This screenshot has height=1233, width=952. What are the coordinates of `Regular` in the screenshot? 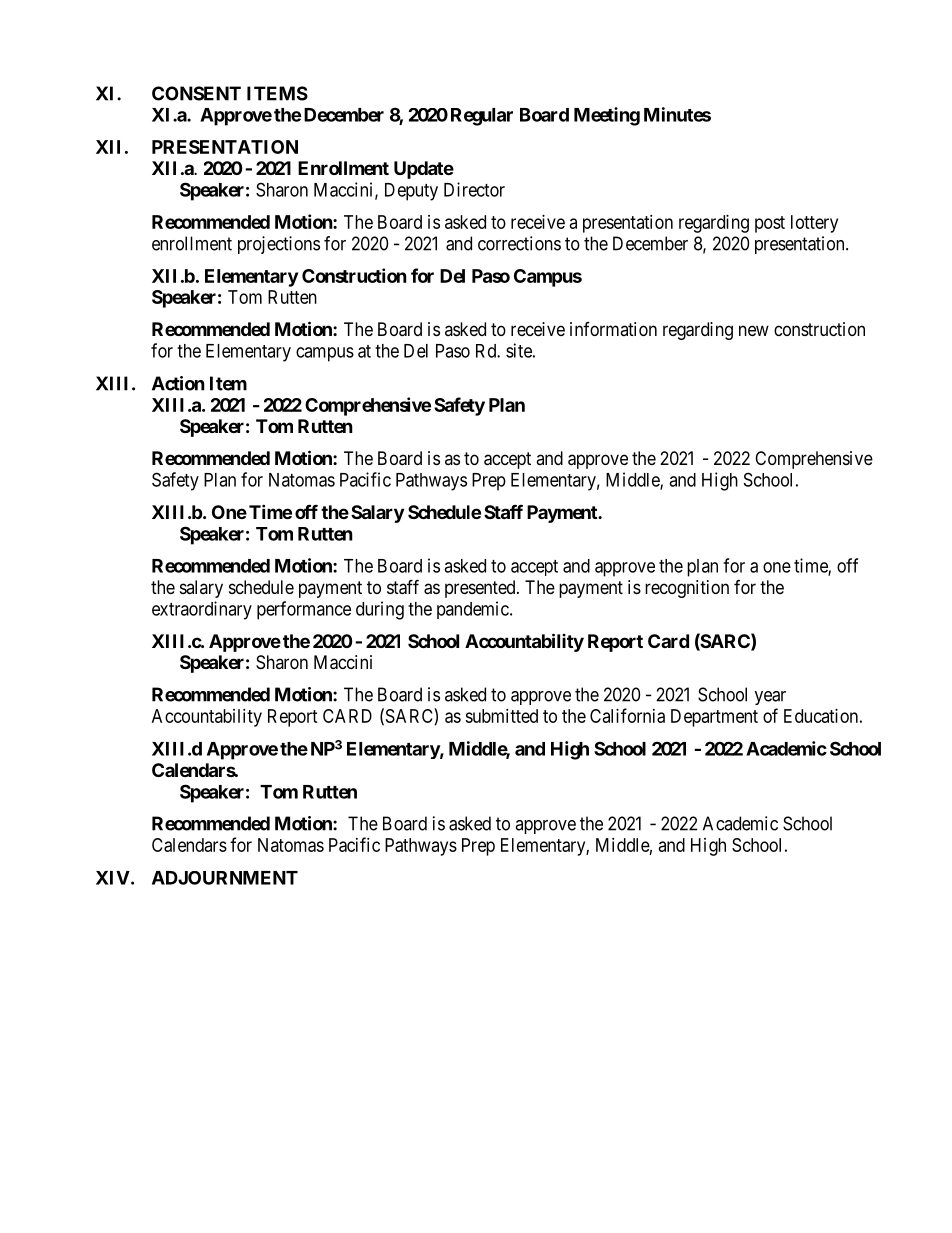 It's located at (482, 117).
